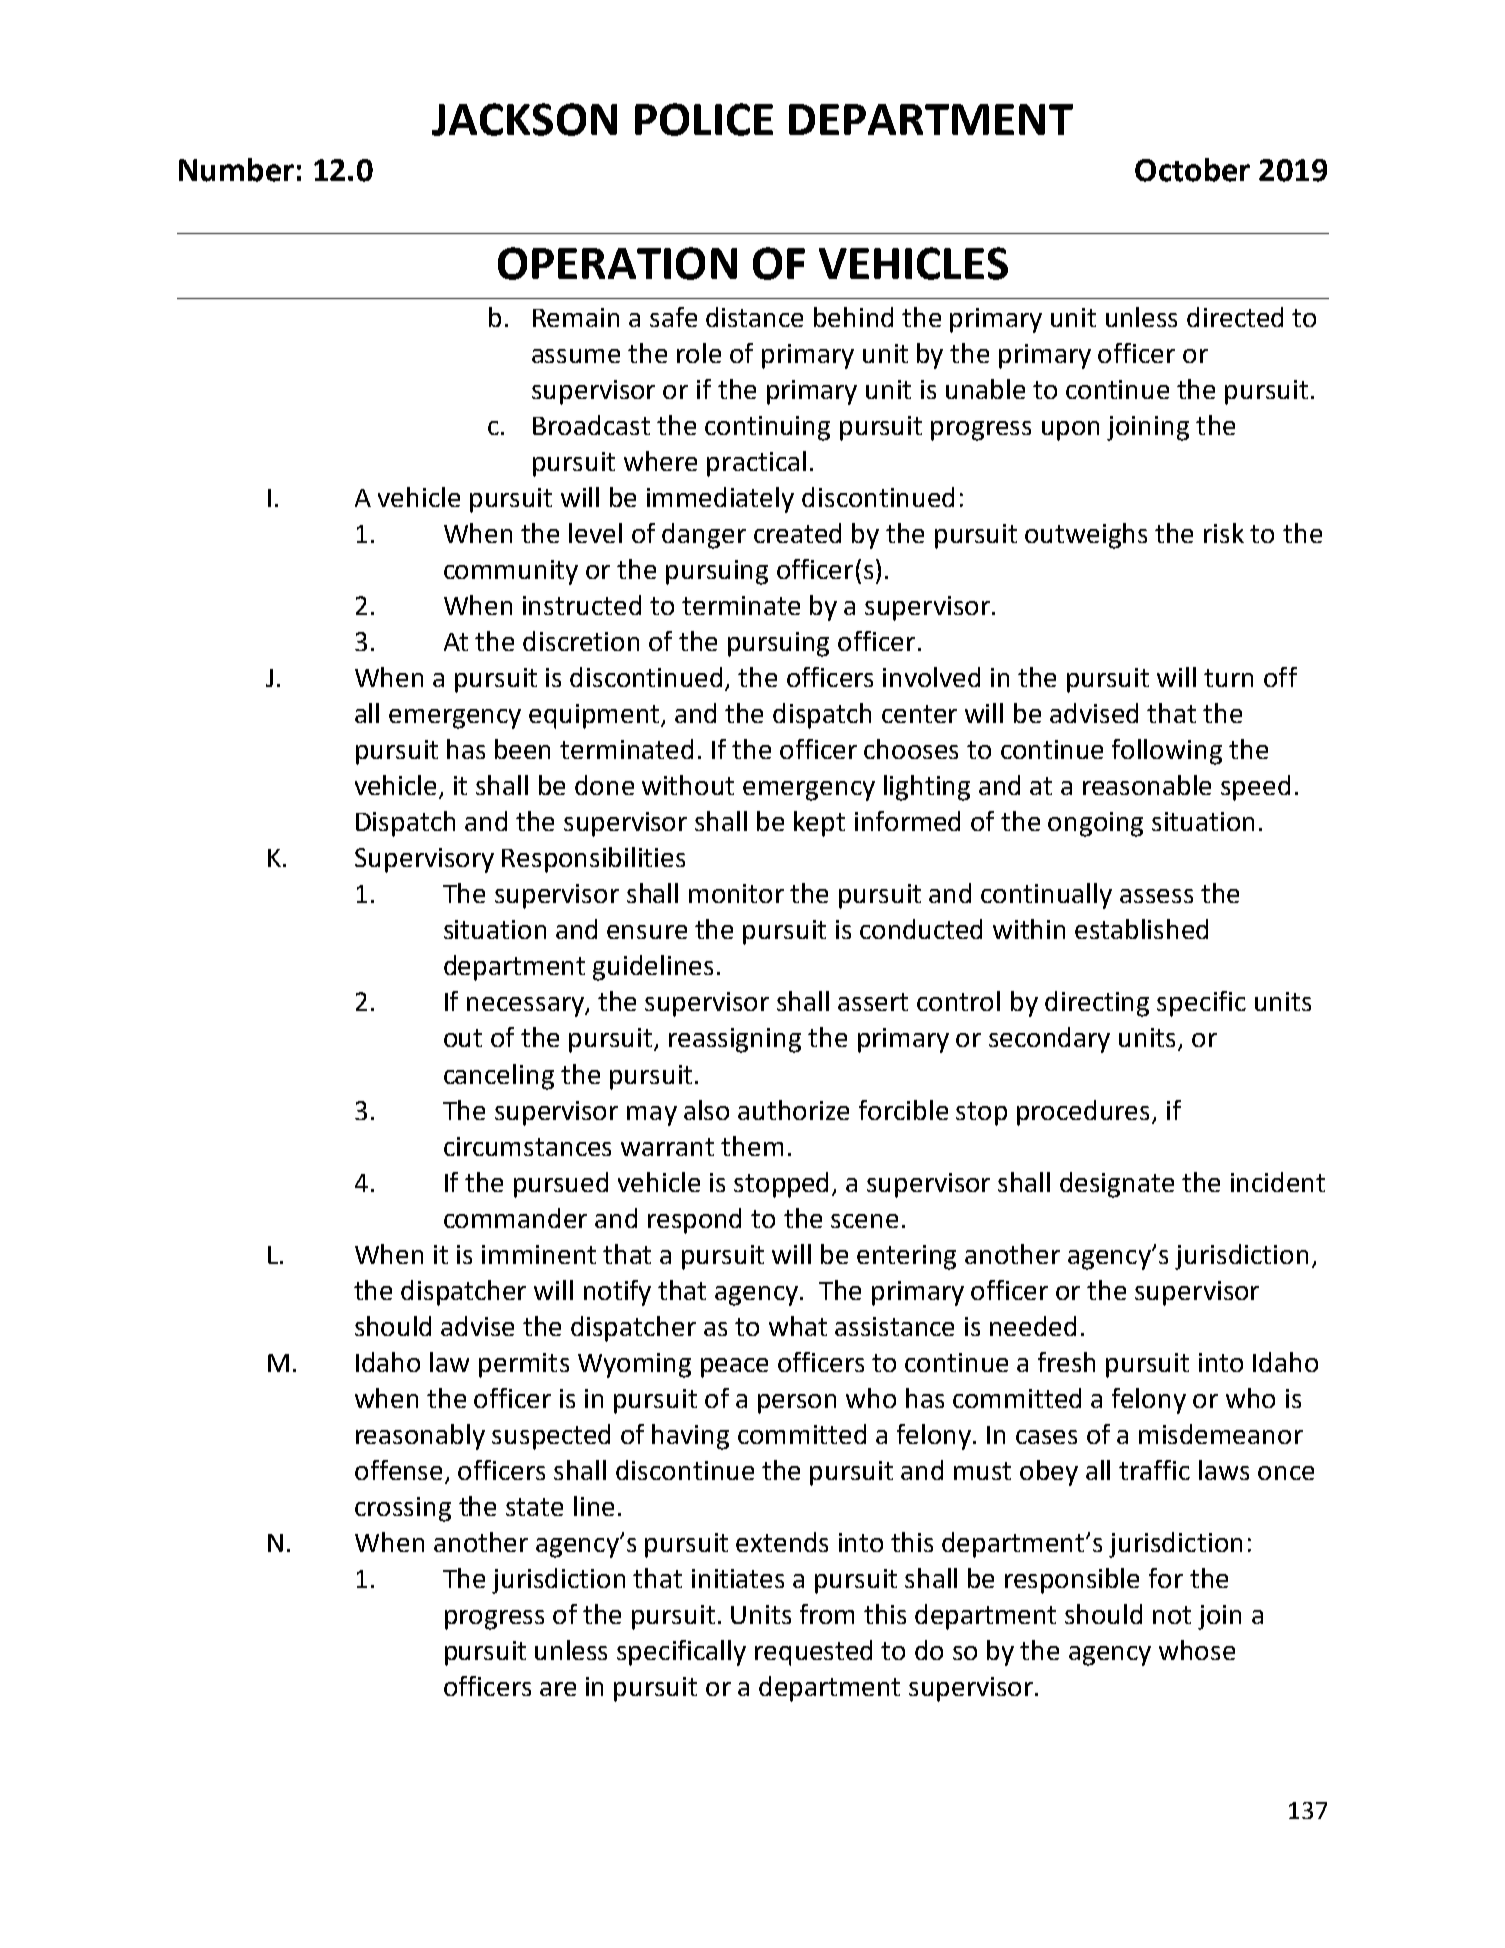 This screenshot has height=1948, width=1505. I want to click on requested, so click(813, 1653).
